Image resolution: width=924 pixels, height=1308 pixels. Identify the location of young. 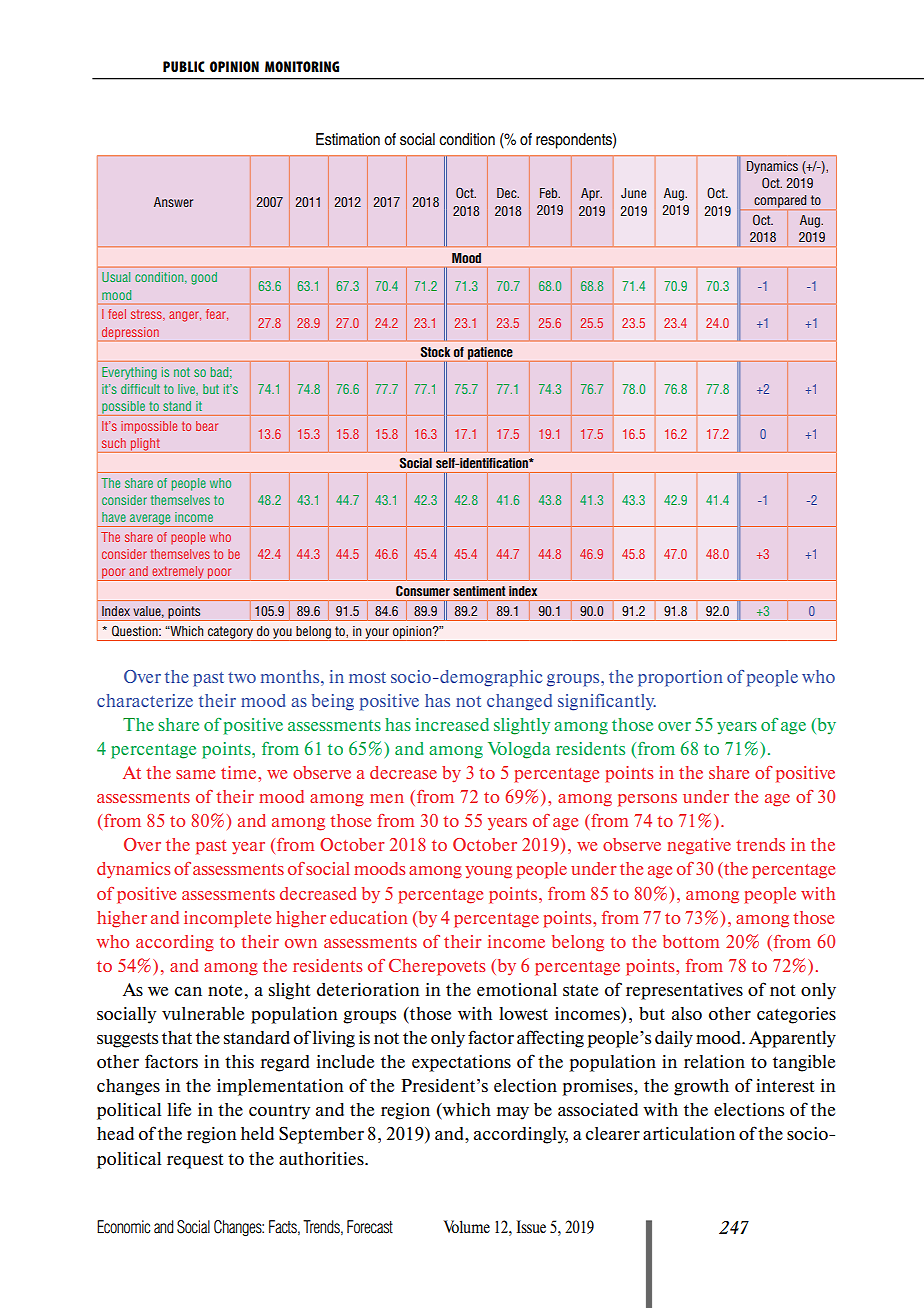
(488, 872).
